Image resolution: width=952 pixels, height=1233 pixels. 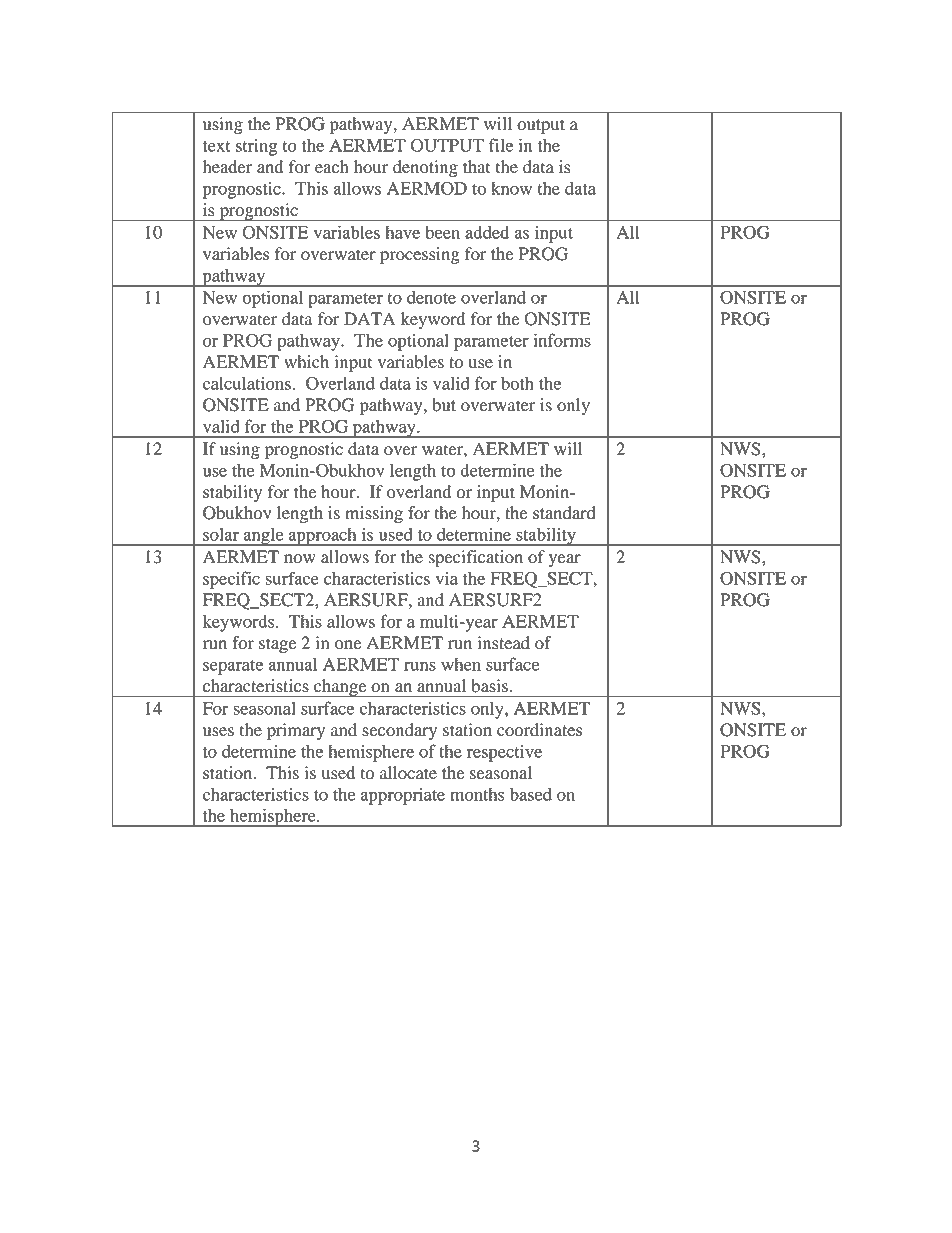 What do you see at coordinates (431, 297) in the image?
I see `denote` at bounding box center [431, 297].
